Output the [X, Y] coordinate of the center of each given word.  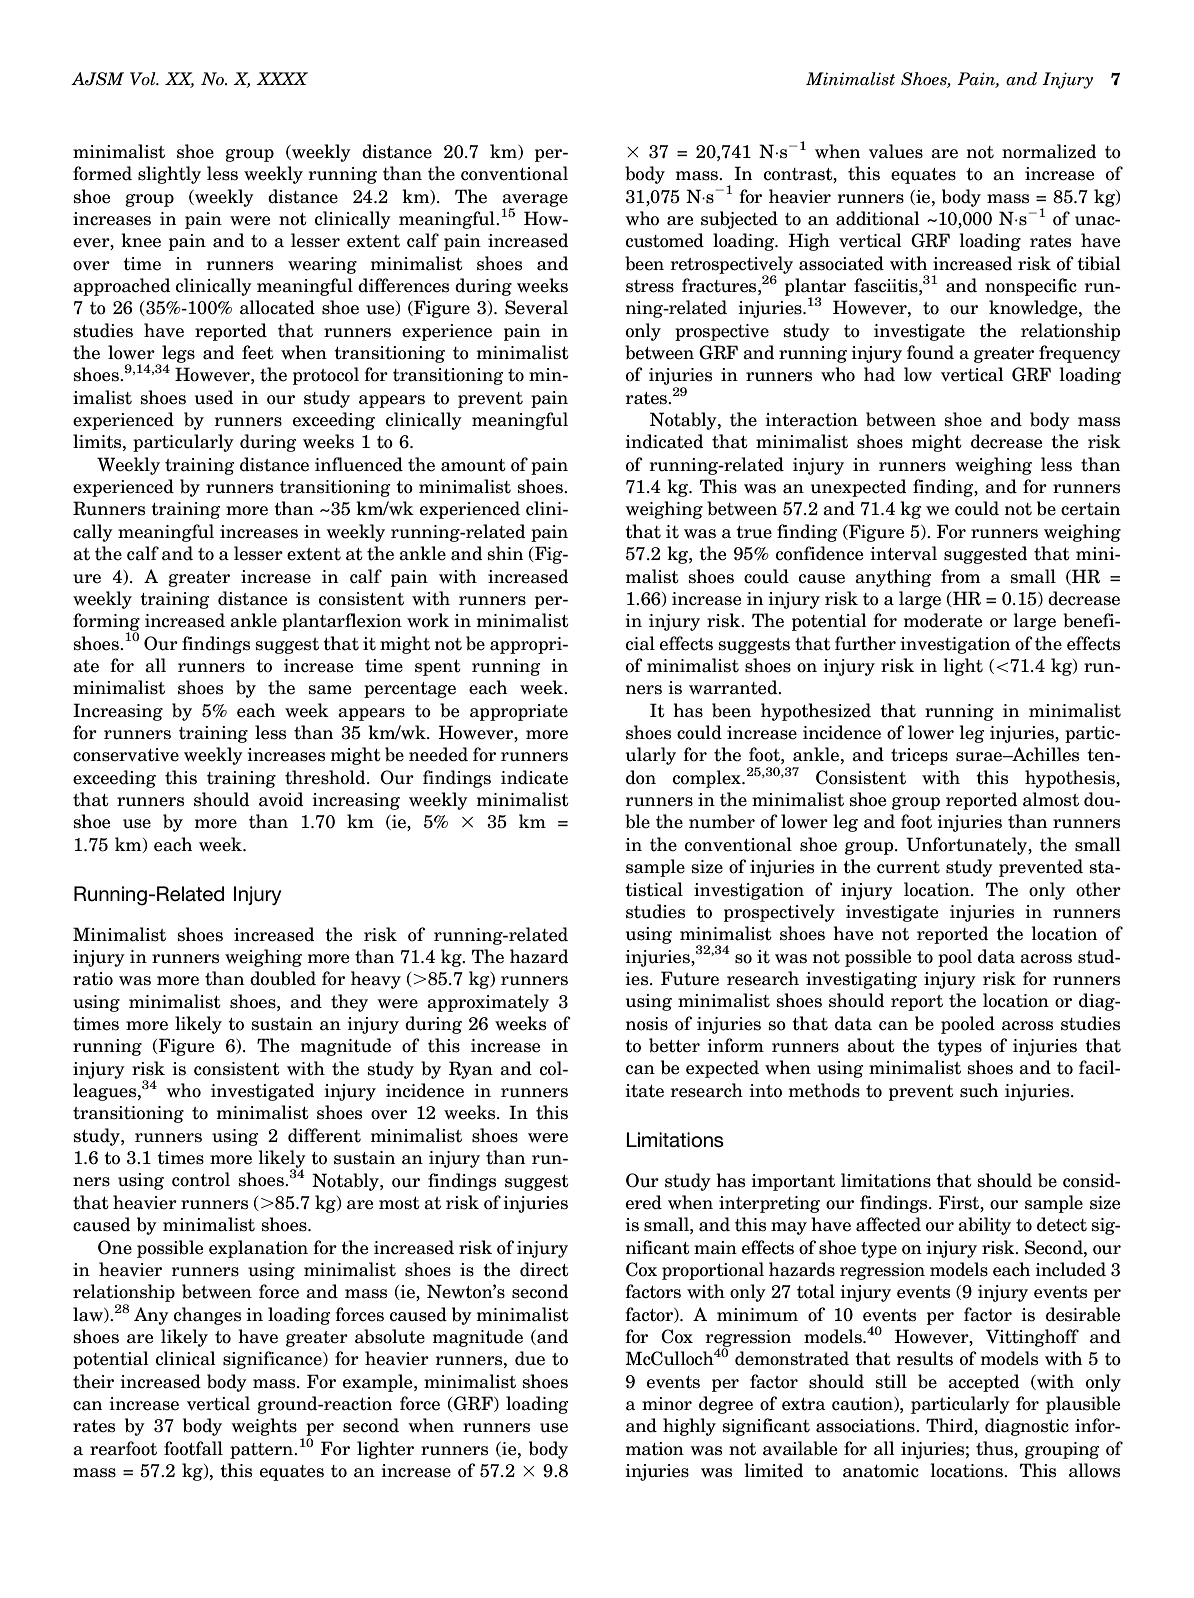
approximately [488, 1003]
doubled [283, 978]
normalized [1049, 151]
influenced [359, 464]
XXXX [282, 78]
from [961, 576]
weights [264, 1427]
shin [505, 553]
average [535, 201]
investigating [861, 980]
